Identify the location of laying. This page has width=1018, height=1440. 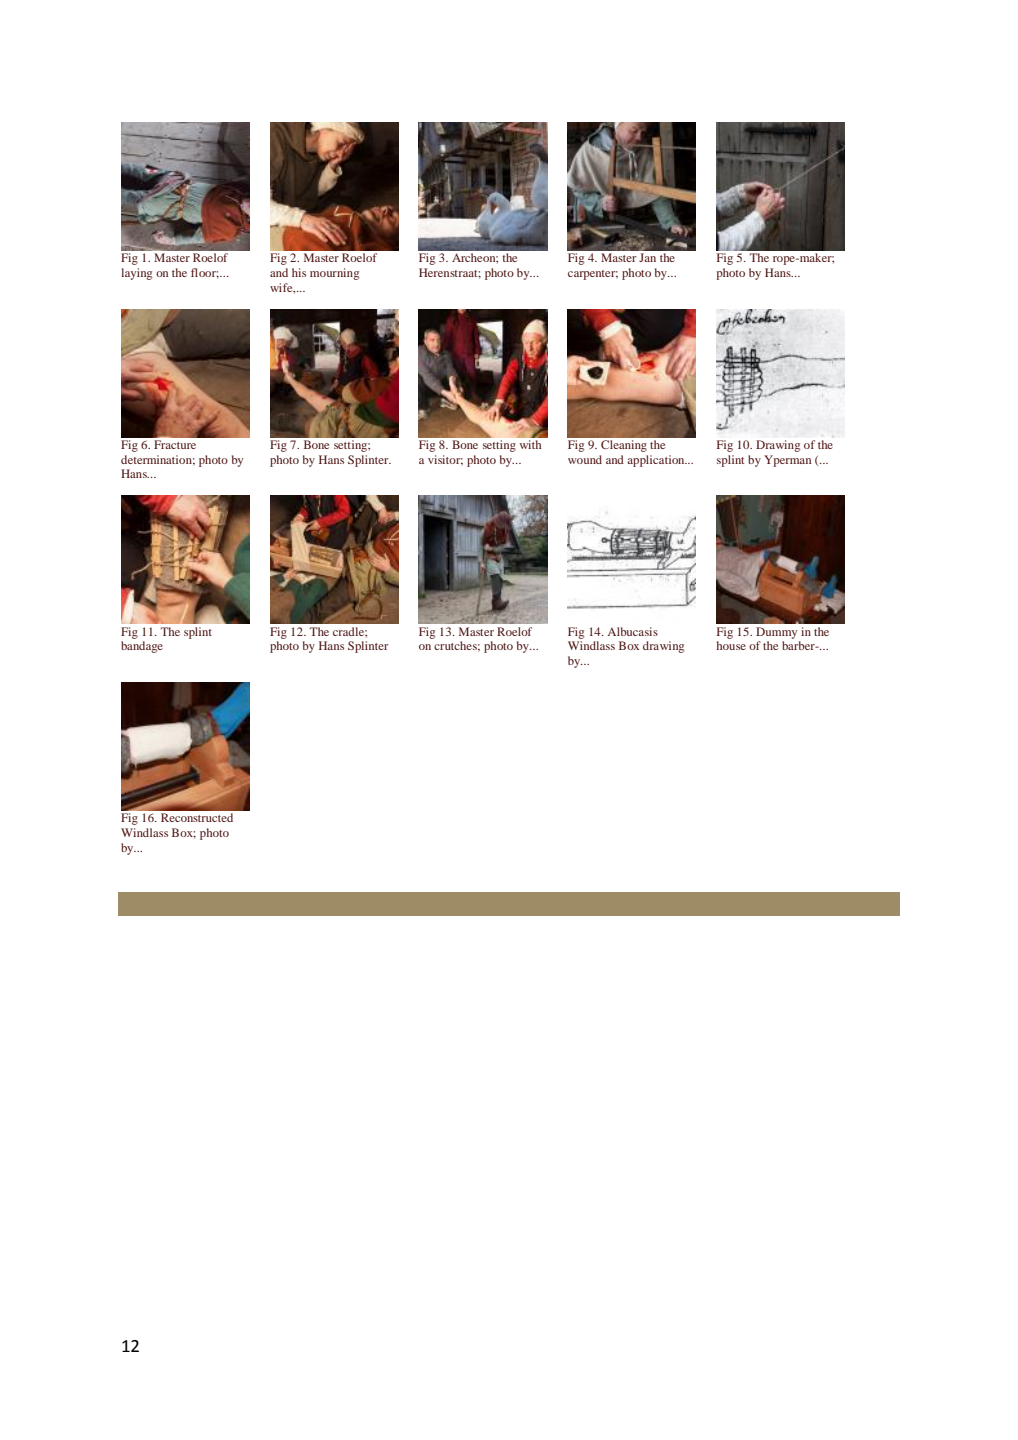
(136, 274).
